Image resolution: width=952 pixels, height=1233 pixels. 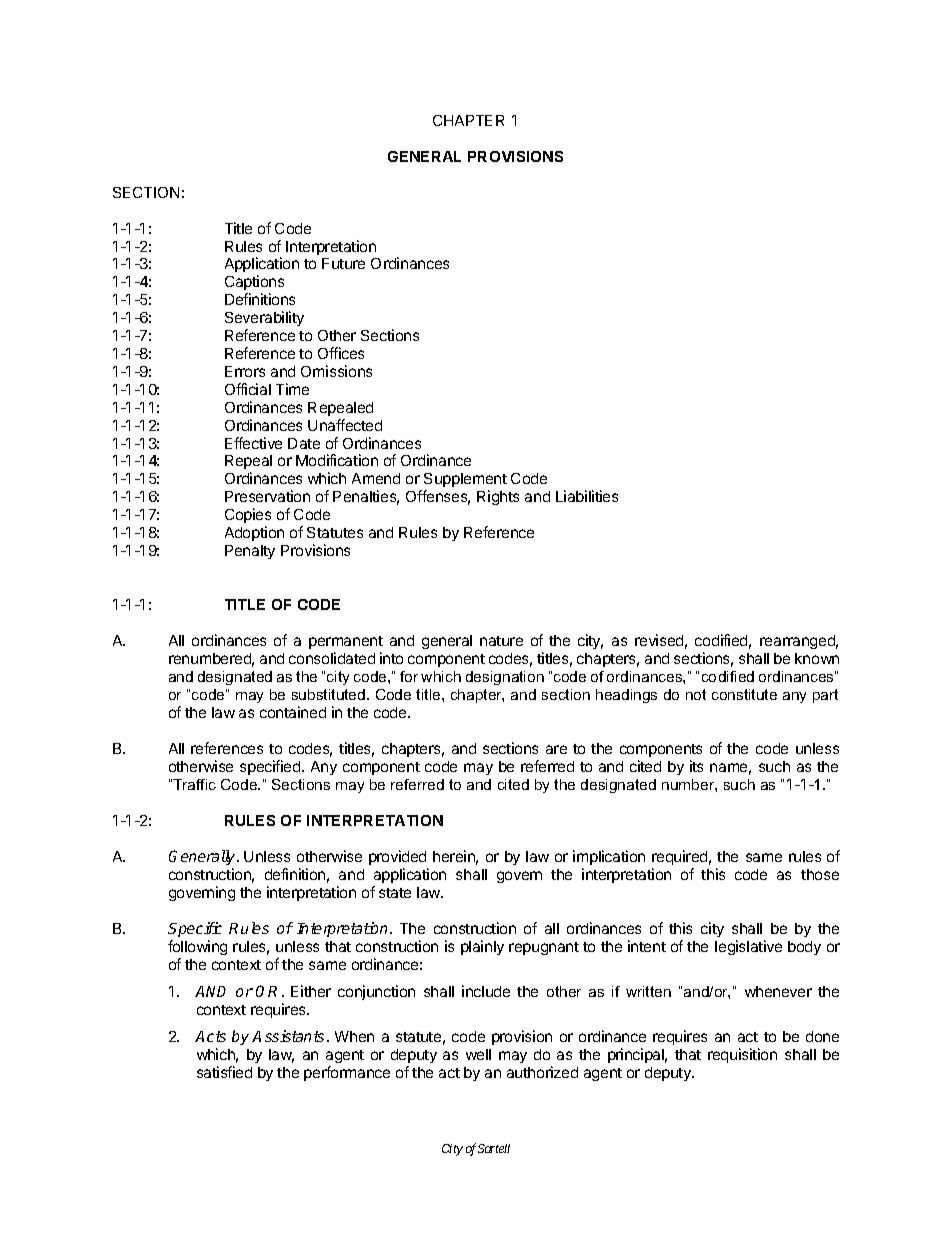 What do you see at coordinates (290, 1036) in the screenshot?
I see `Assistants` at bounding box center [290, 1036].
